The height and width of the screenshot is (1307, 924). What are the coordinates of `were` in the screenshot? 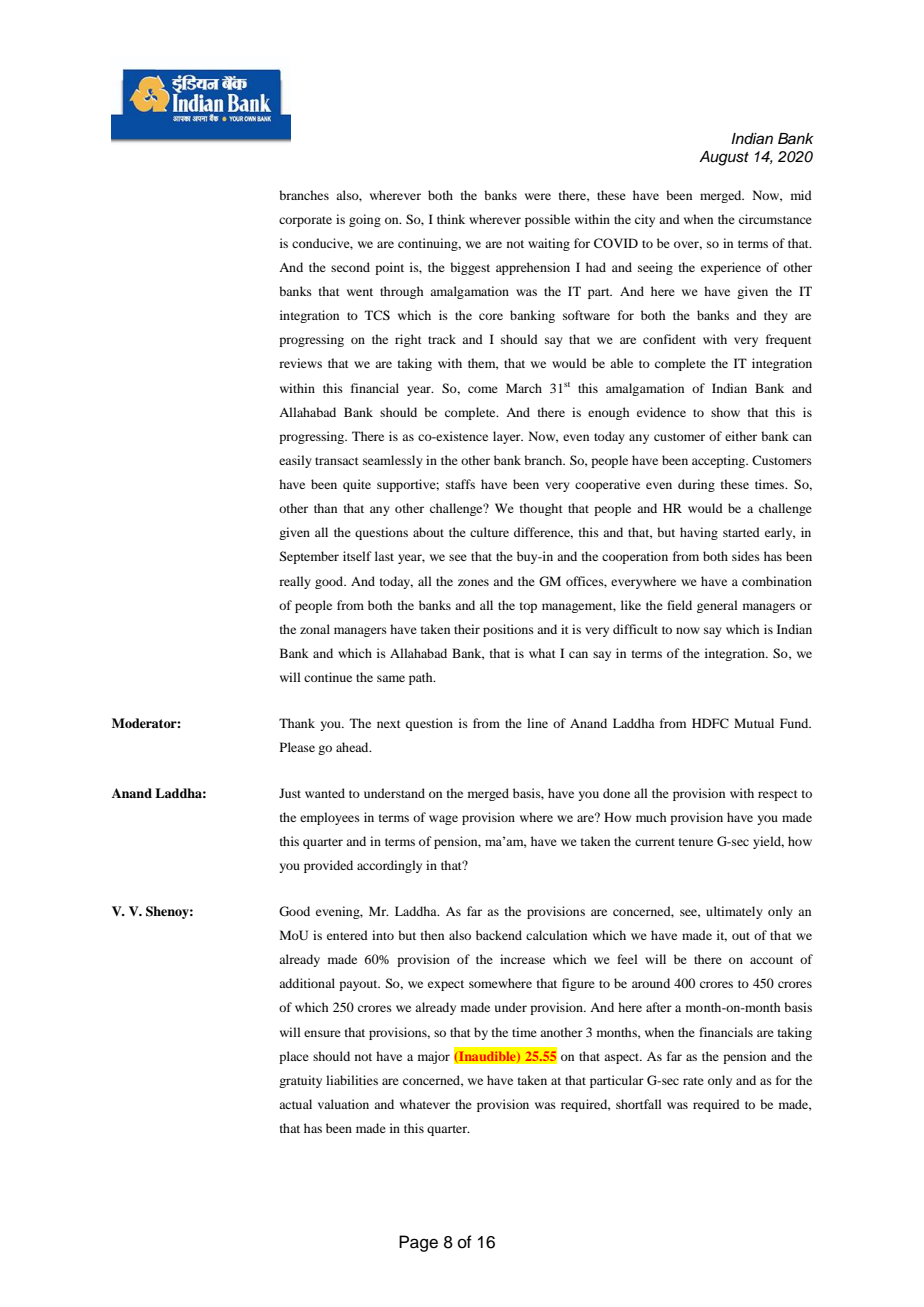 It's located at (538, 196).
